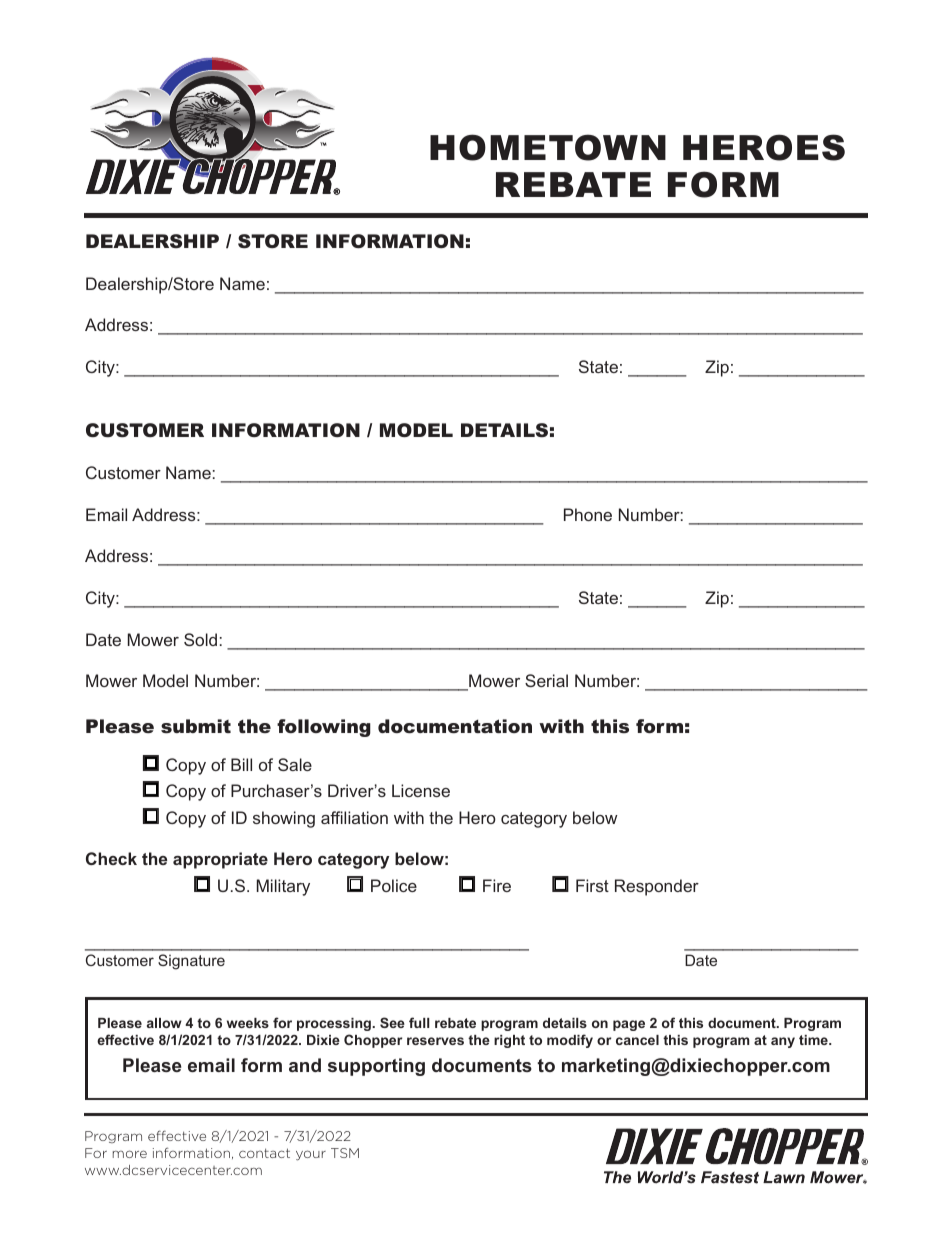 The height and width of the page is (1233, 952). Describe the element at coordinates (200, 639) in the page. I see `Sold` at that location.
